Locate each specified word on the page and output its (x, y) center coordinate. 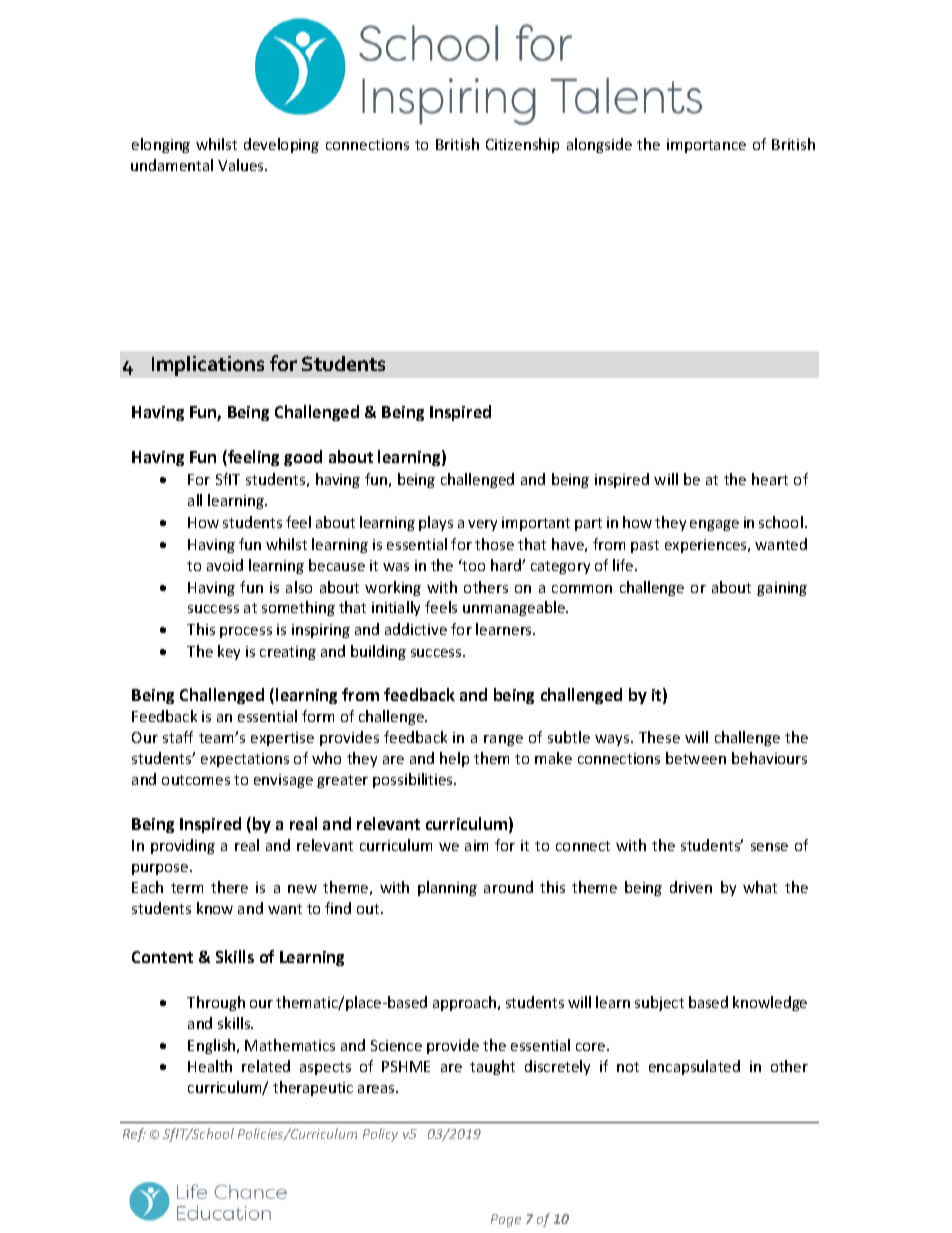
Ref (134, 1135)
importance (706, 146)
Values (242, 165)
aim (476, 845)
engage (714, 525)
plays (436, 523)
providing (183, 846)
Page (506, 1220)
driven (691, 887)
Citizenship (522, 145)
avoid (225, 565)
